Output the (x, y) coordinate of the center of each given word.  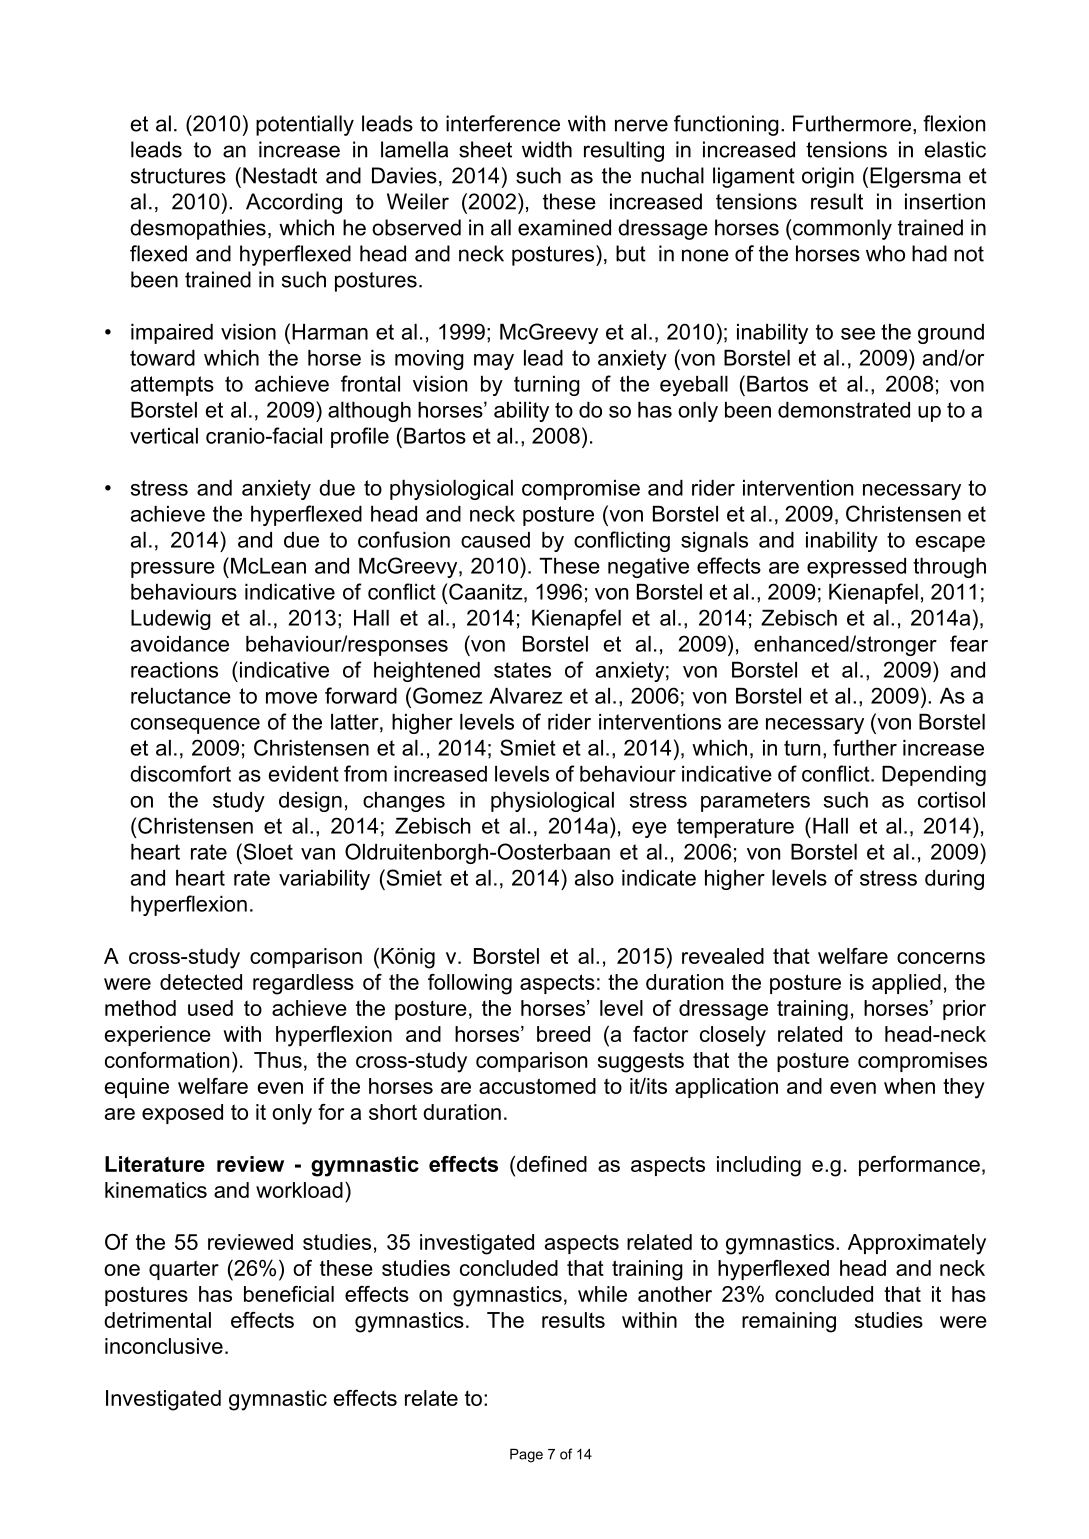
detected (201, 982)
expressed (856, 568)
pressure (173, 570)
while (602, 1294)
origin (828, 177)
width (547, 149)
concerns (941, 958)
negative (648, 568)
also (594, 878)
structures (178, 176)
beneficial (289, 1294)
